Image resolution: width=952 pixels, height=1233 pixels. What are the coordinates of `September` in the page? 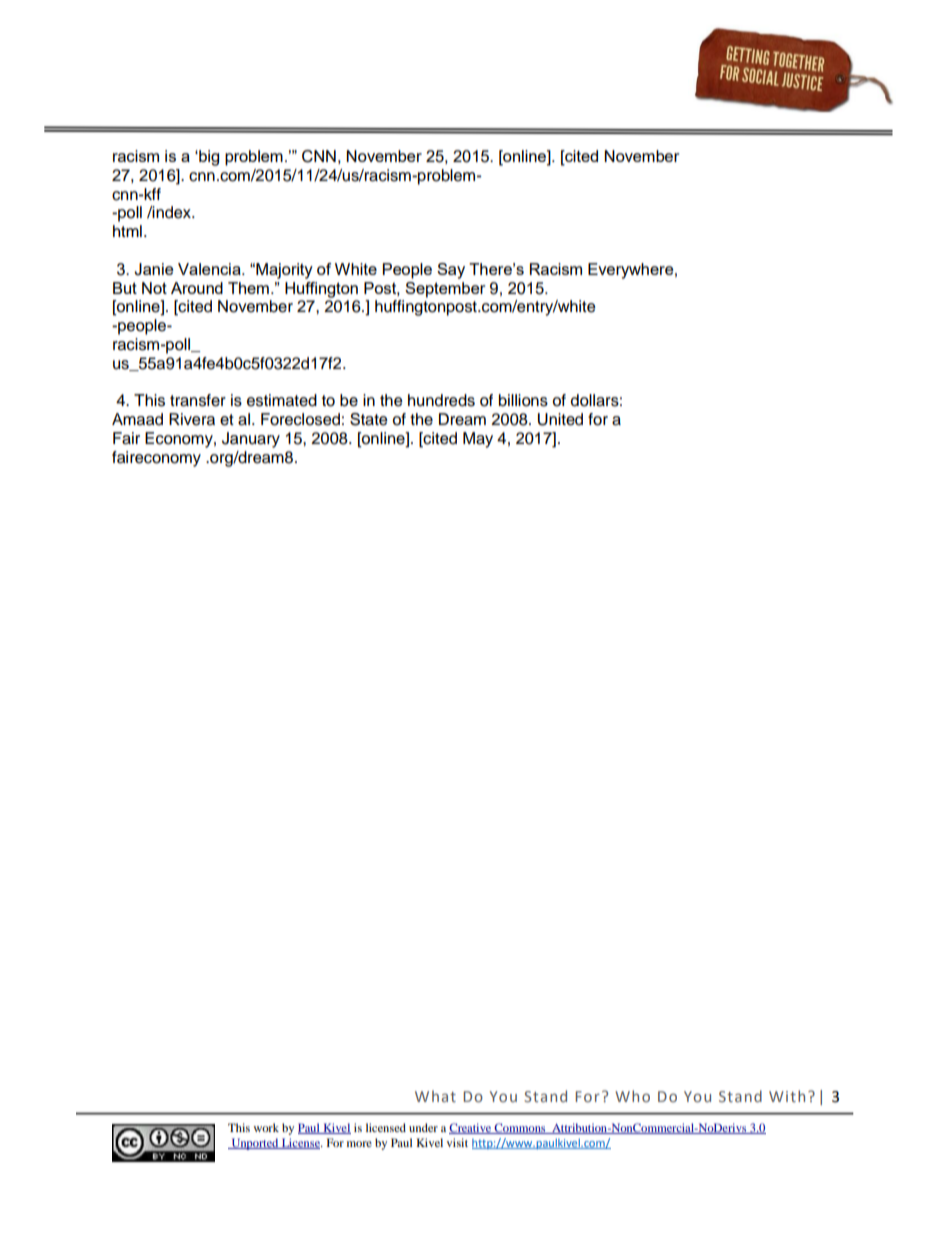 It's located at (445, 290).
